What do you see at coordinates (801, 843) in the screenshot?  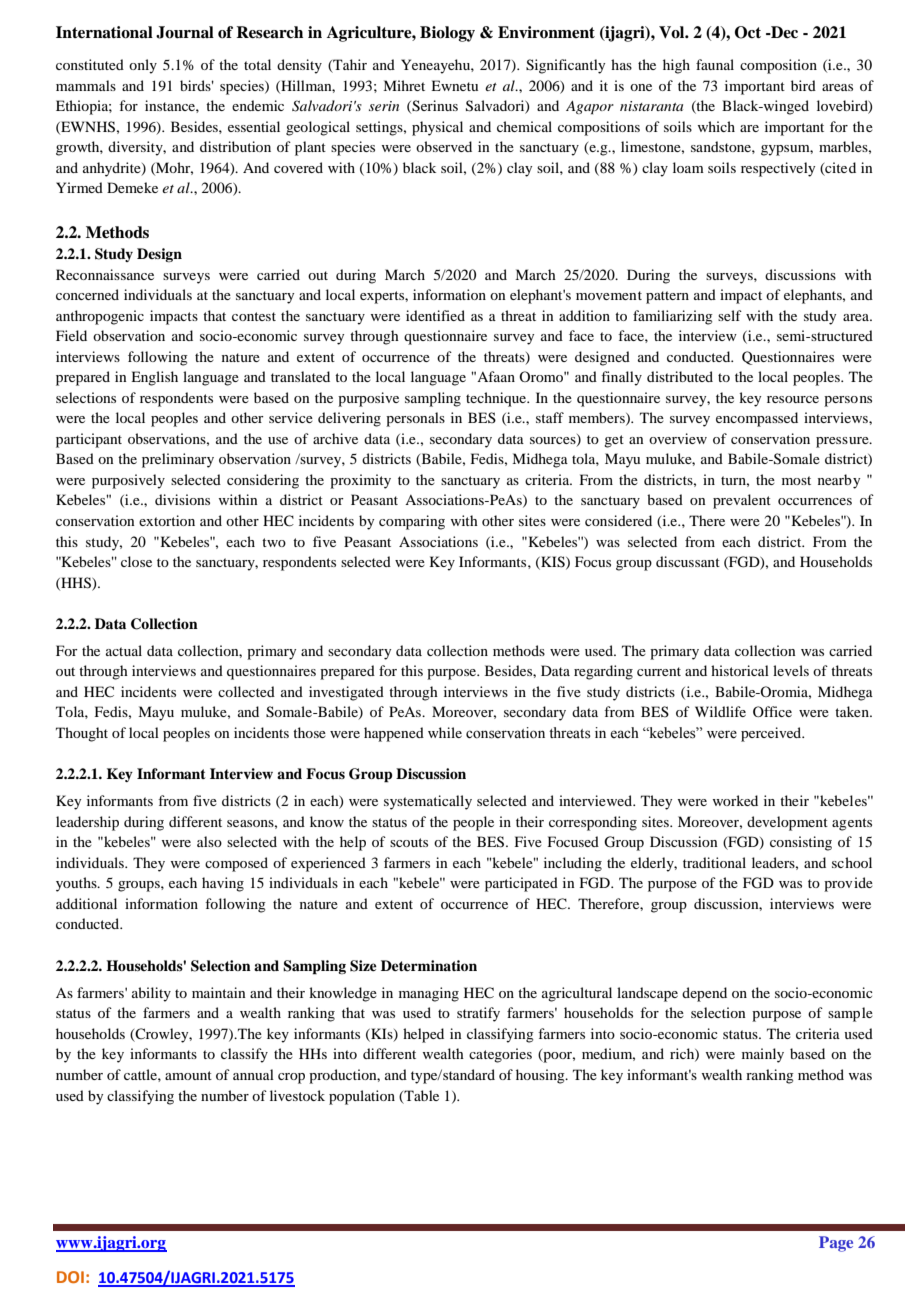 I see `consisting` at bounding box center [801, 843].
